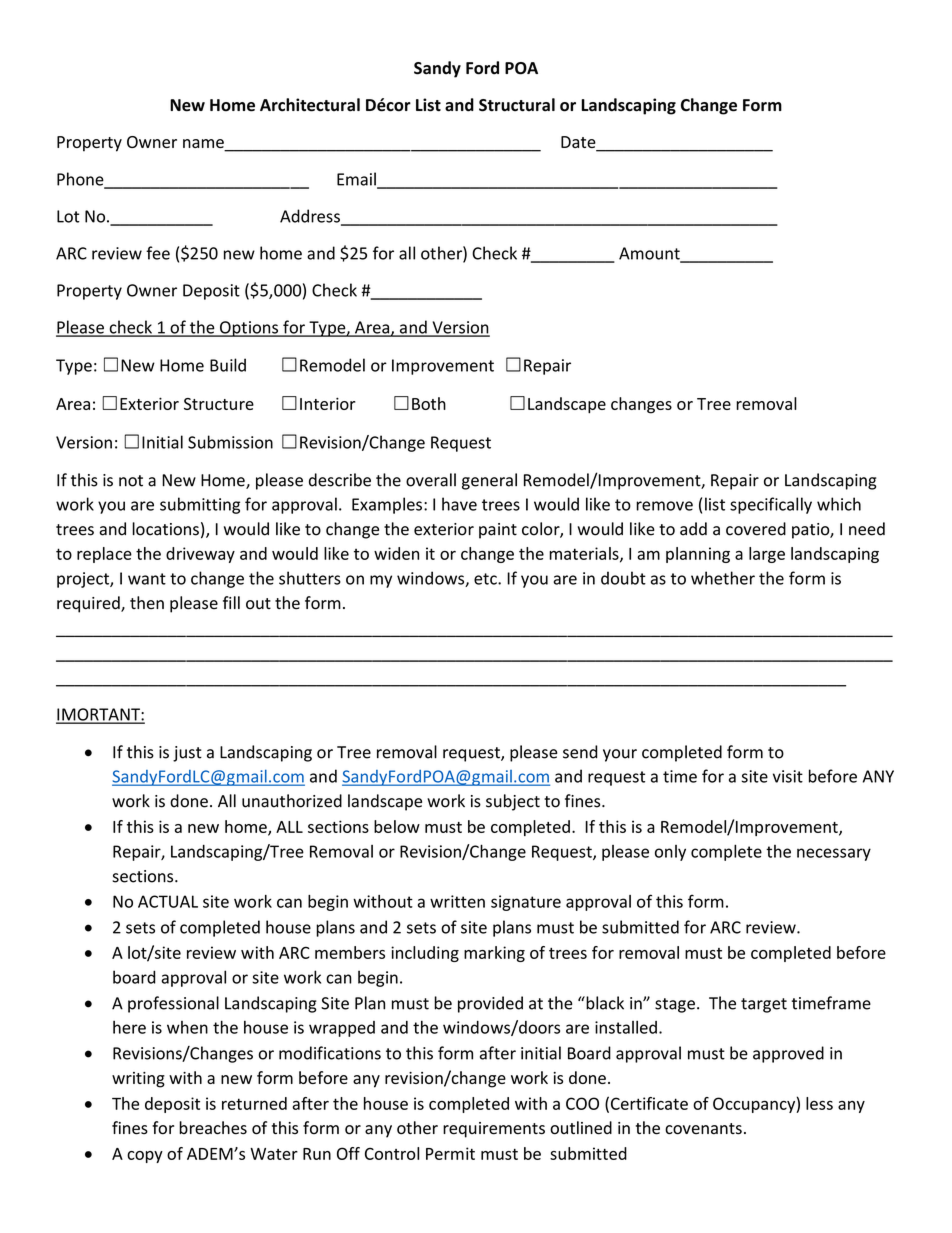 The height and width of the screenshot is (1233, 952). What do you see at coordinates (310, 105) in the screenshot?
I see `Architectural` at bounding box center [310, 105].
